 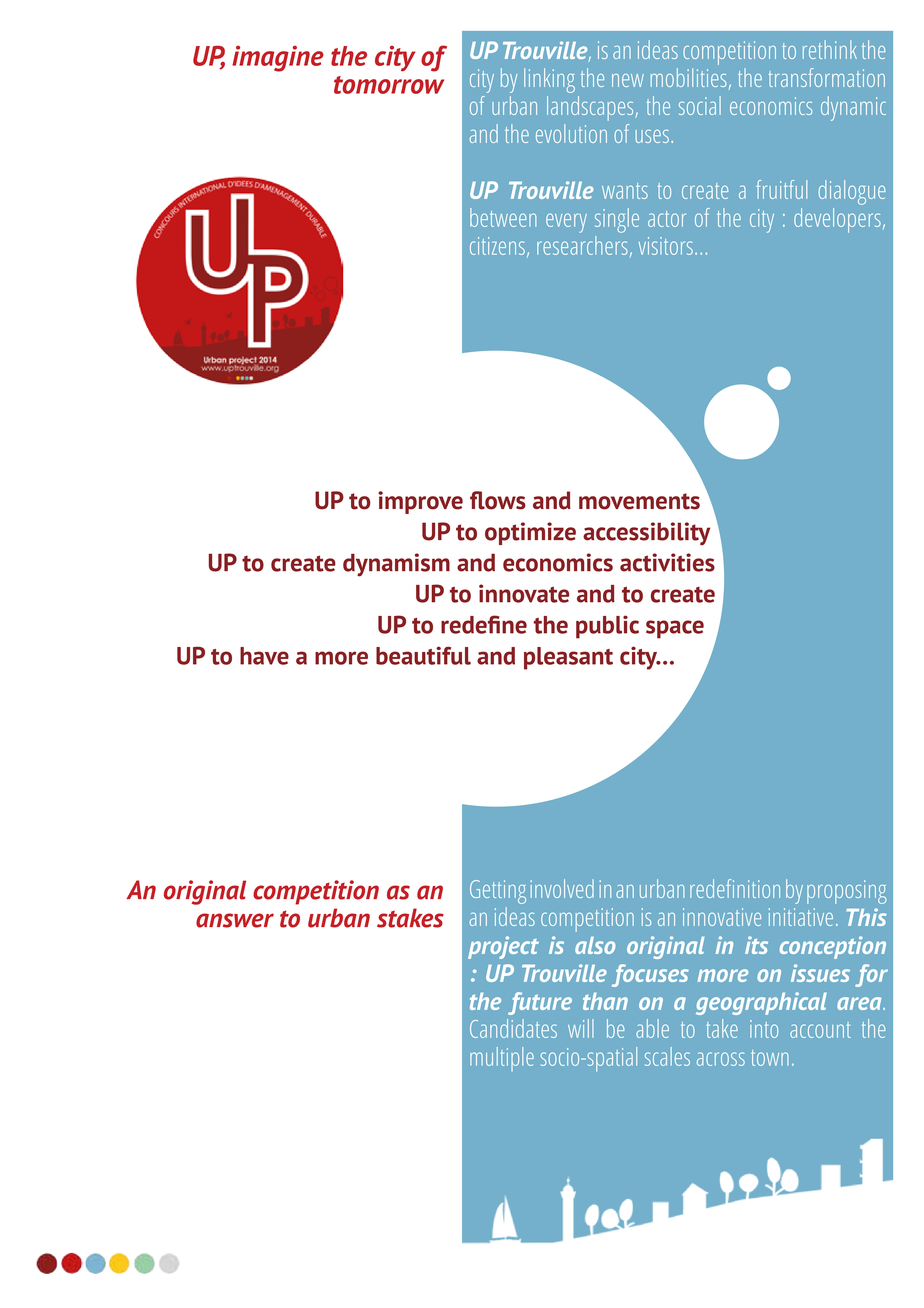 What do you see at coordinates (735, 888) in the document?
I see `redefinition` at bounding box center [735, 888].
